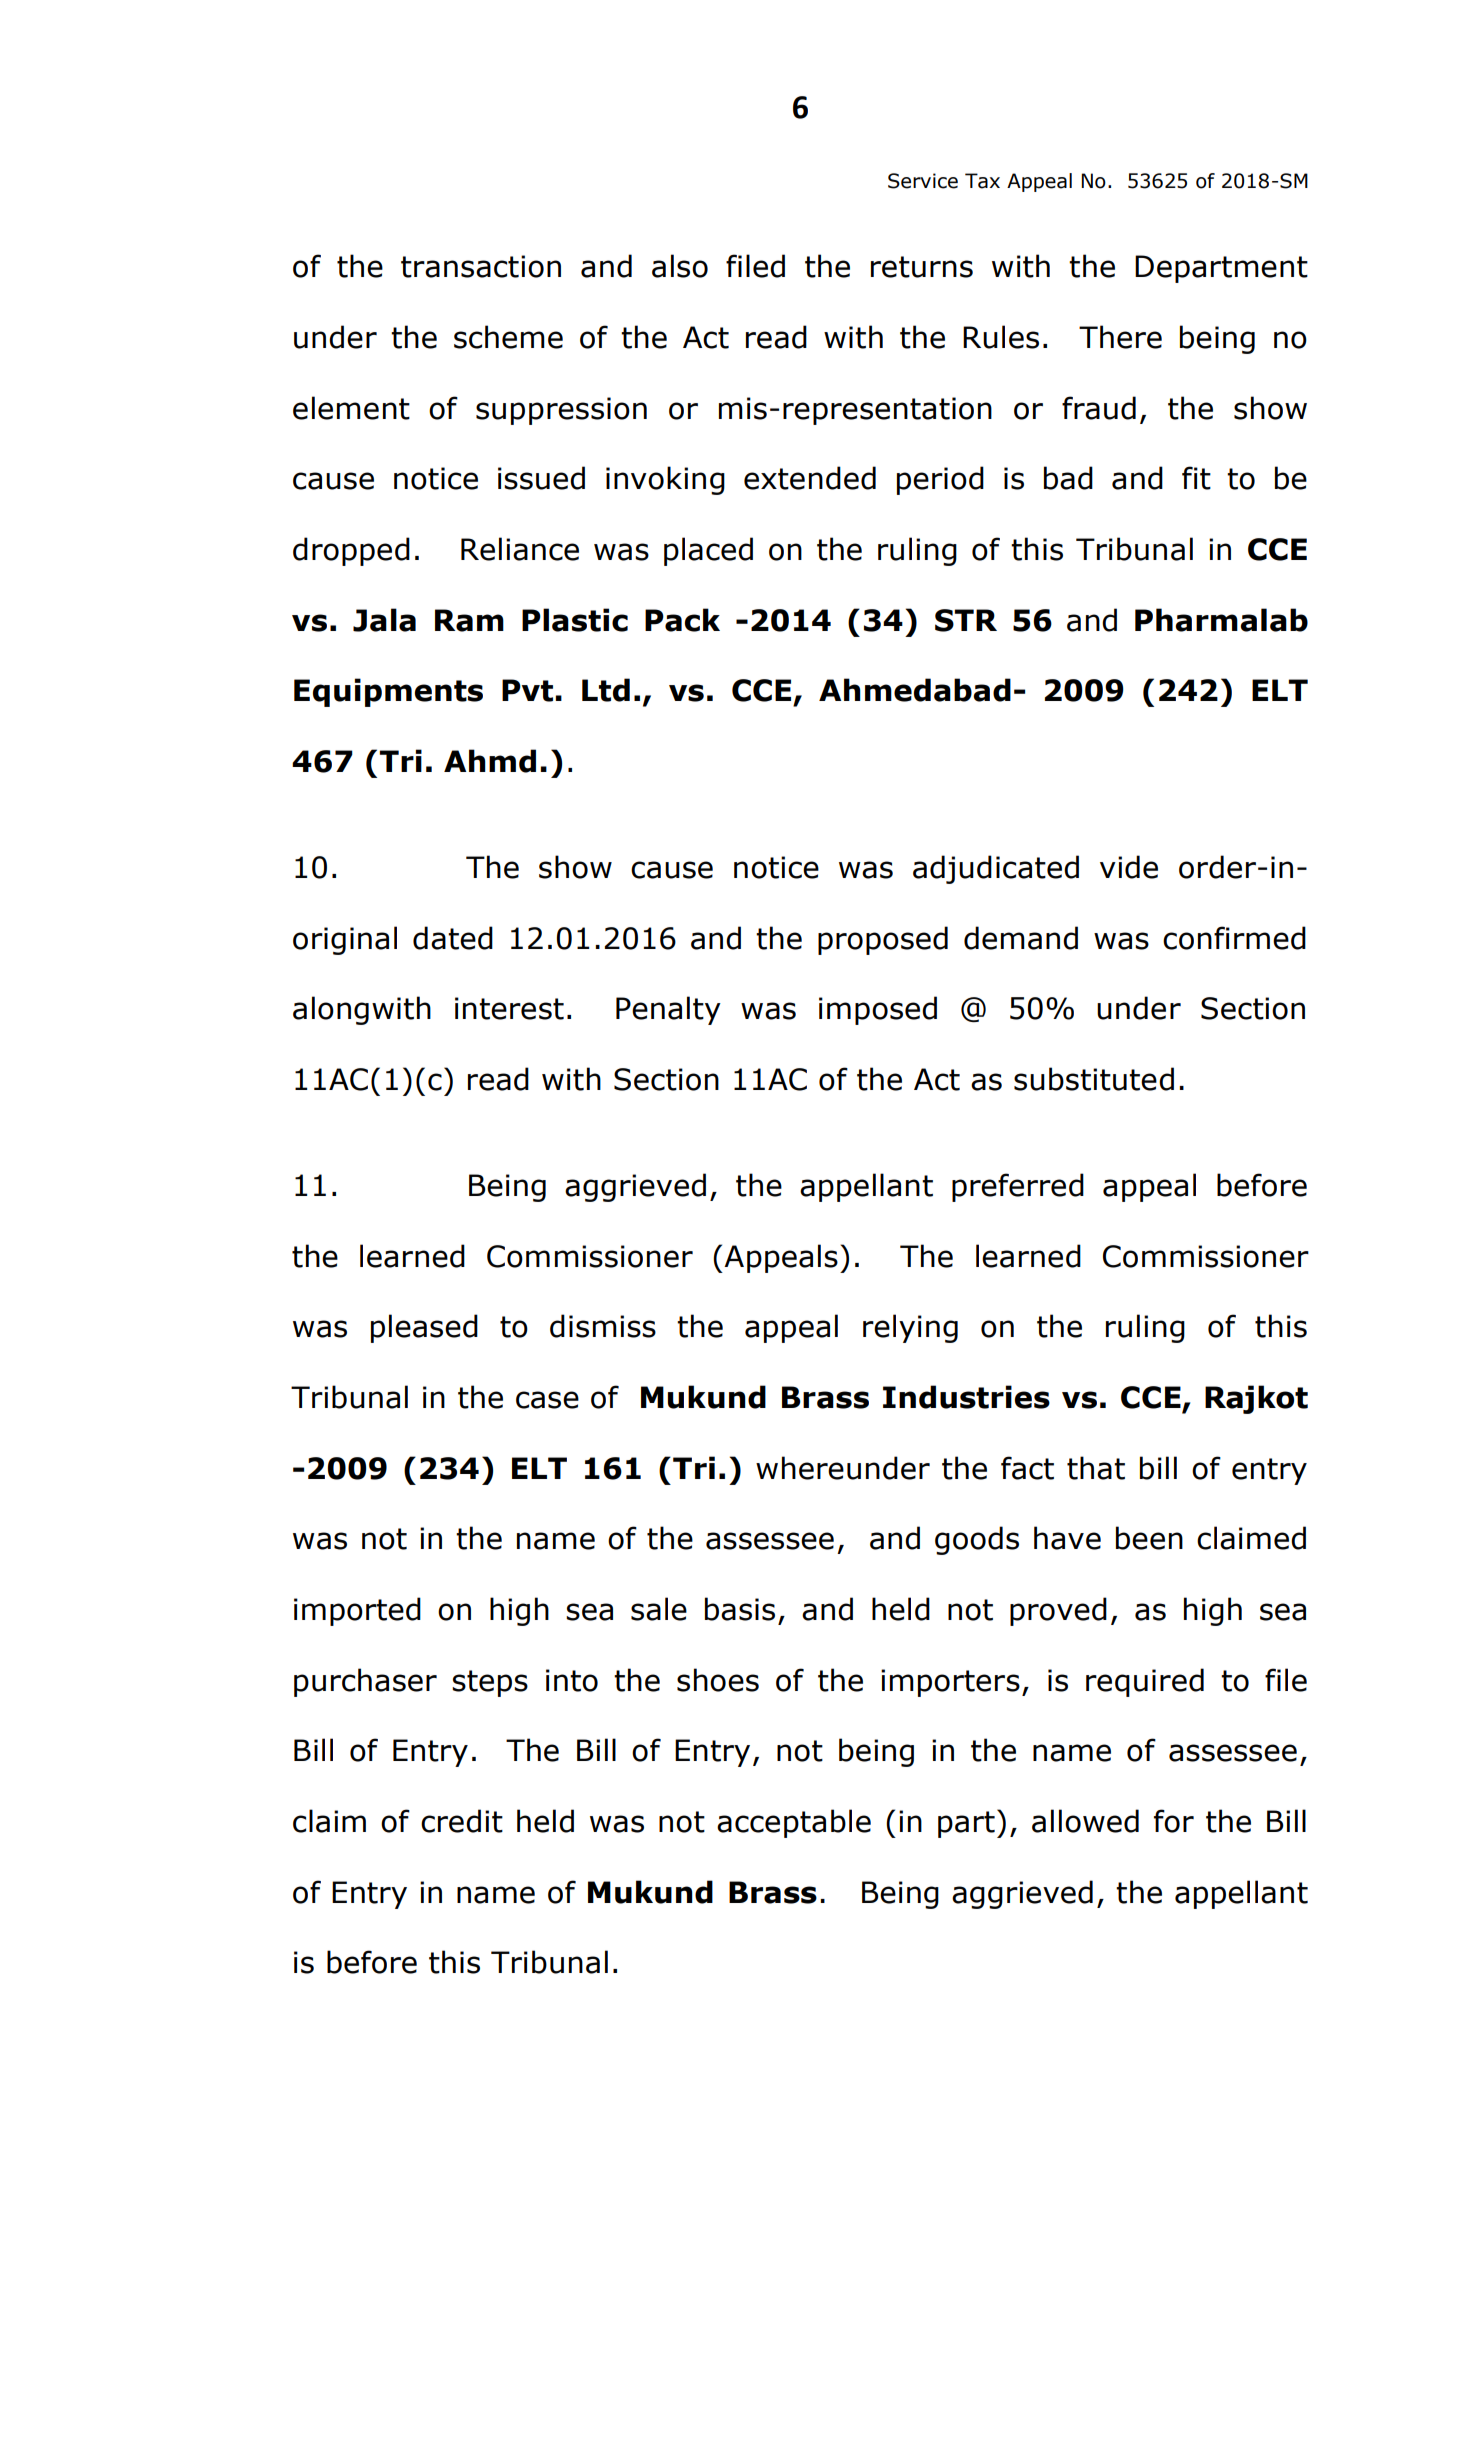 This document has width=1483, height=2442. I want to click on transaction, so click(481, 266).
